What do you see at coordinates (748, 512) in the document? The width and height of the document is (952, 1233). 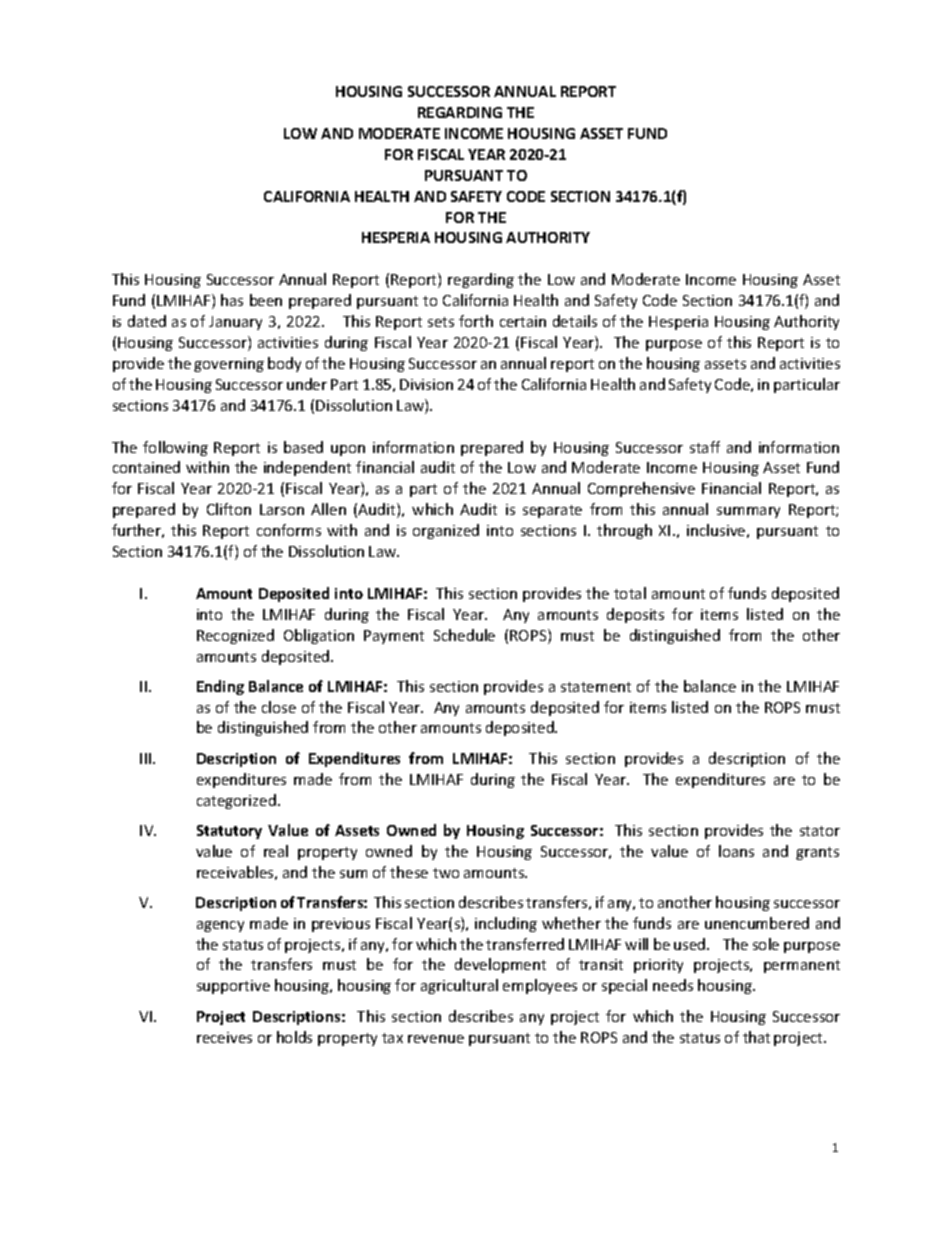 I see `summary` at bounding box center [748, 512].
